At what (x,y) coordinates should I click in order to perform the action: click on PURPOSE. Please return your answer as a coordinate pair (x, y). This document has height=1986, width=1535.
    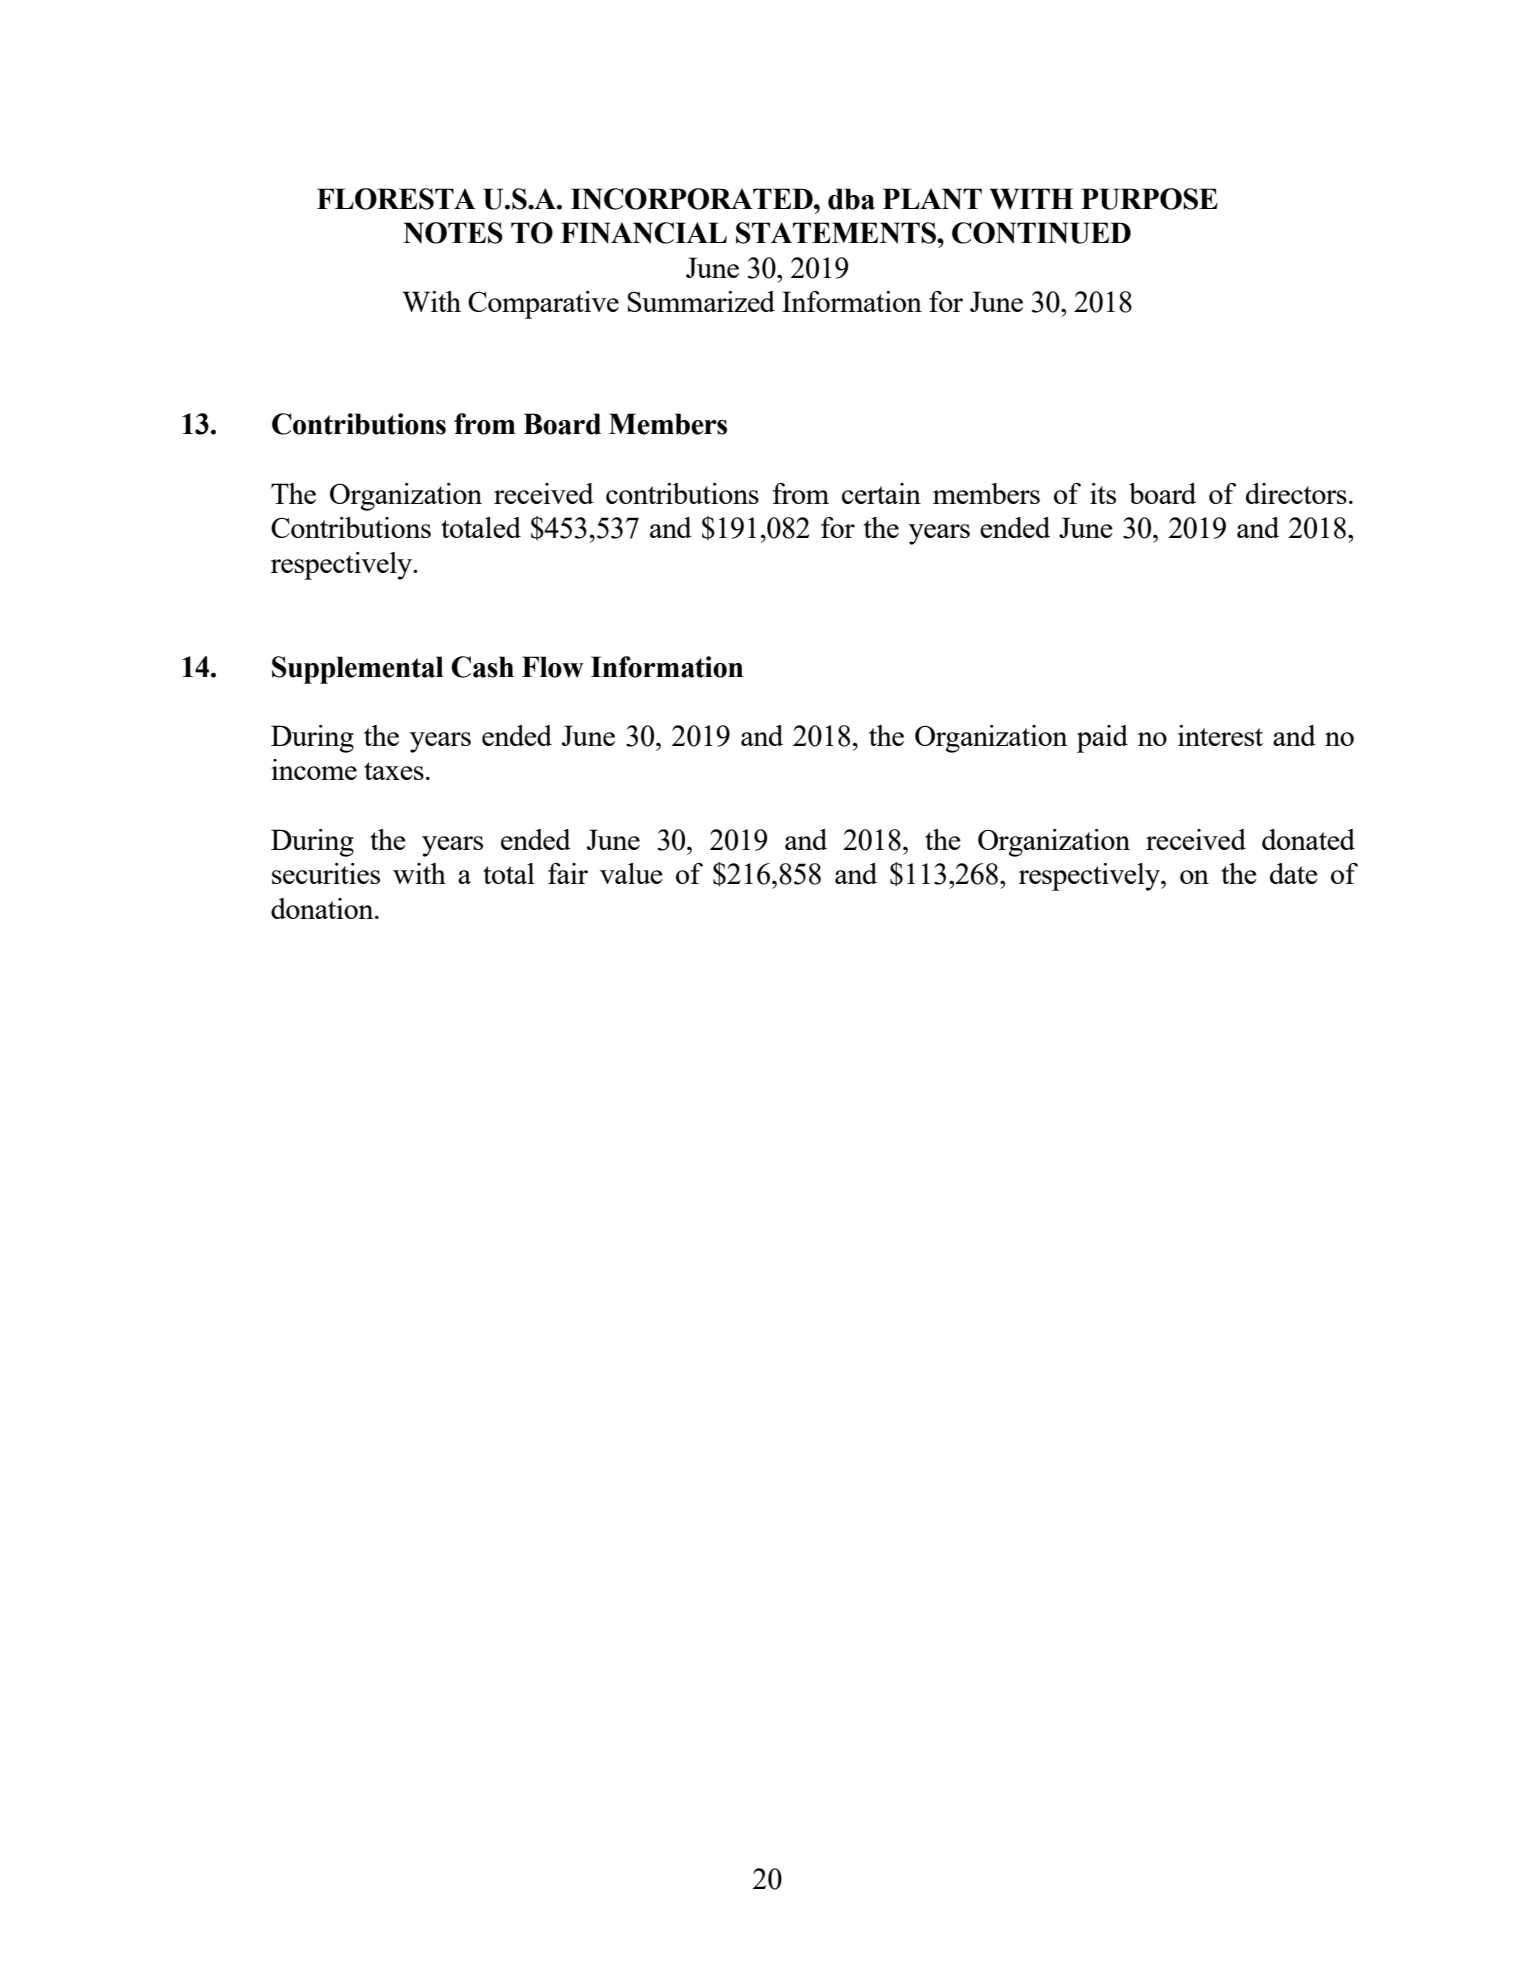
    Looking at the image, I should click on (1149, 199).
